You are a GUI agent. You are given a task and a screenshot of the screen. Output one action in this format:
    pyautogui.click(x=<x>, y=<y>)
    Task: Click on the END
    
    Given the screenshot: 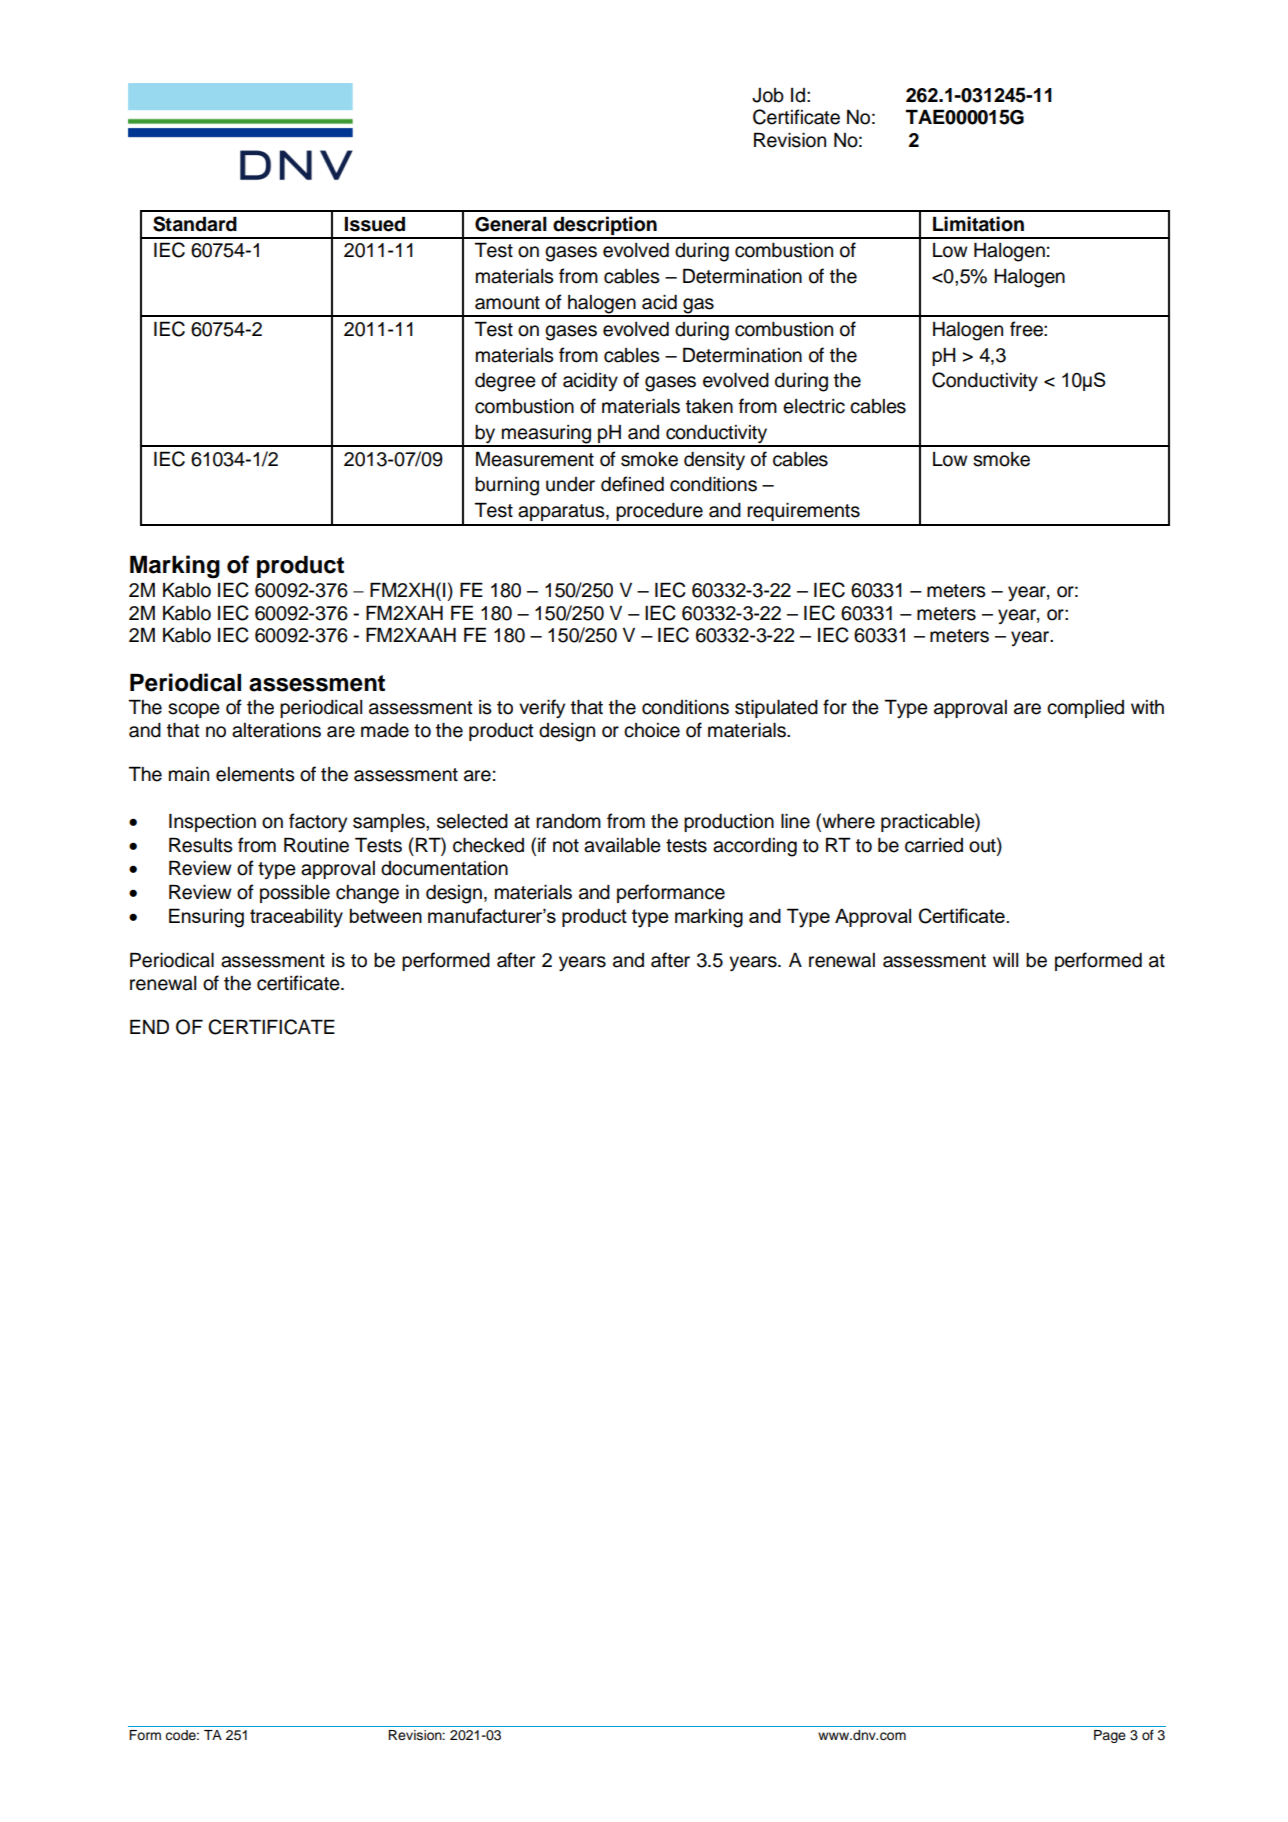 What is the action you would take?
    pyautogui.click(x=149, y=1026)
